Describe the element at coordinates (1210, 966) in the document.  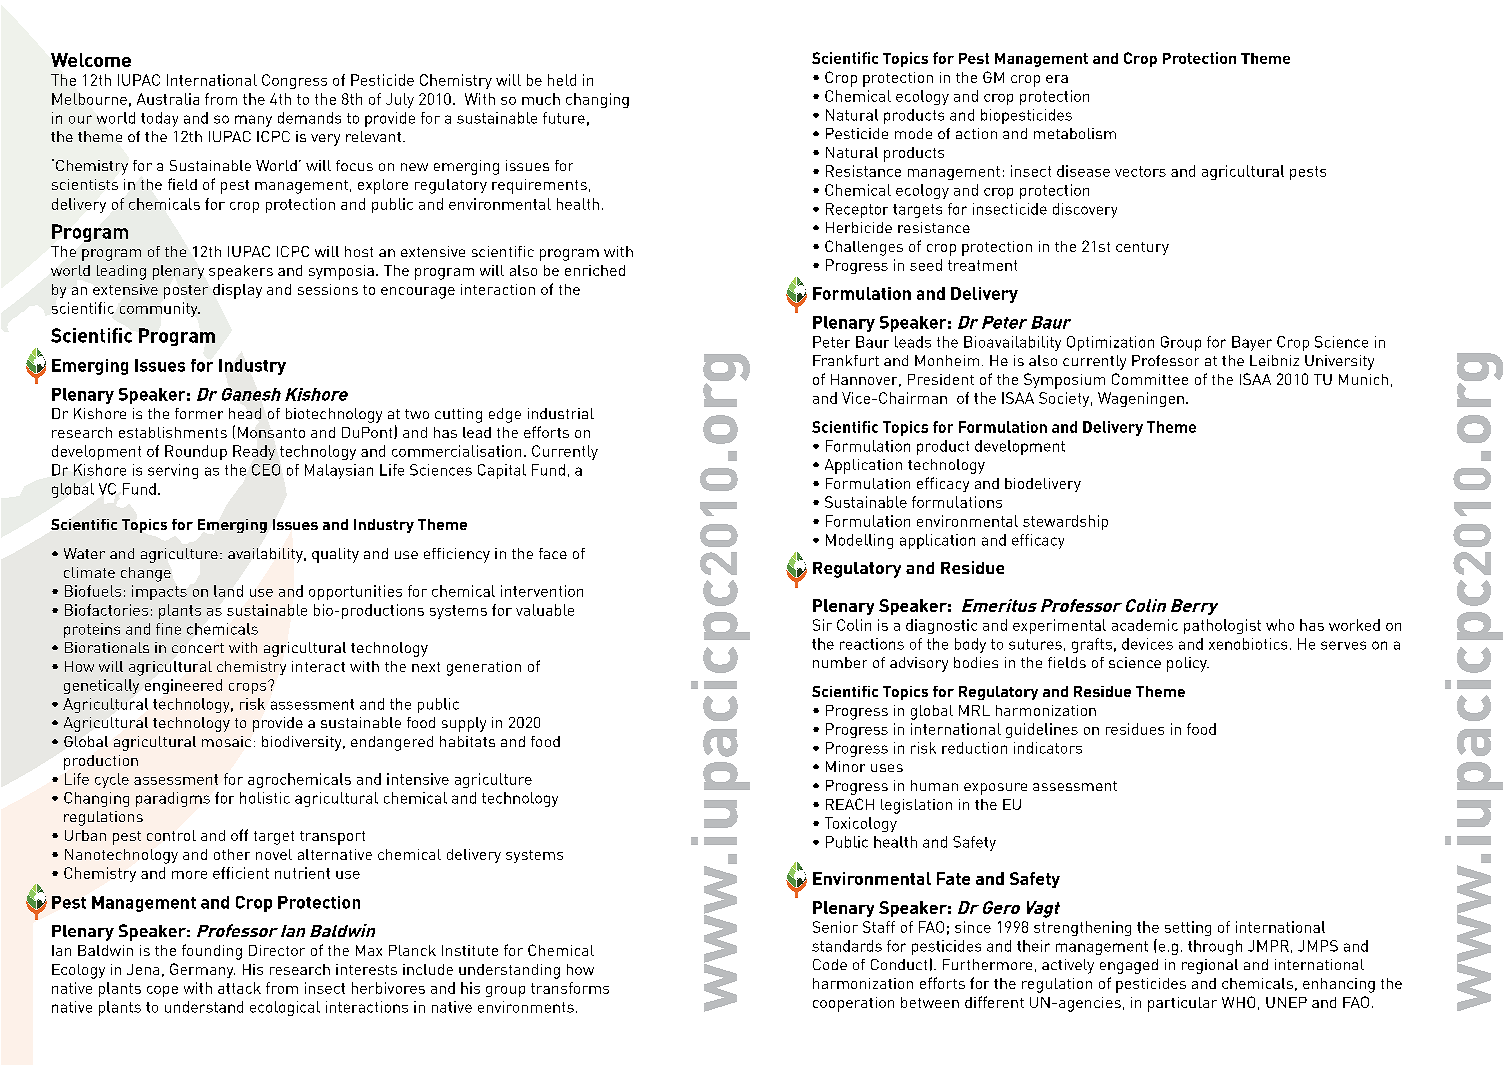
I see `regional` at that location.
